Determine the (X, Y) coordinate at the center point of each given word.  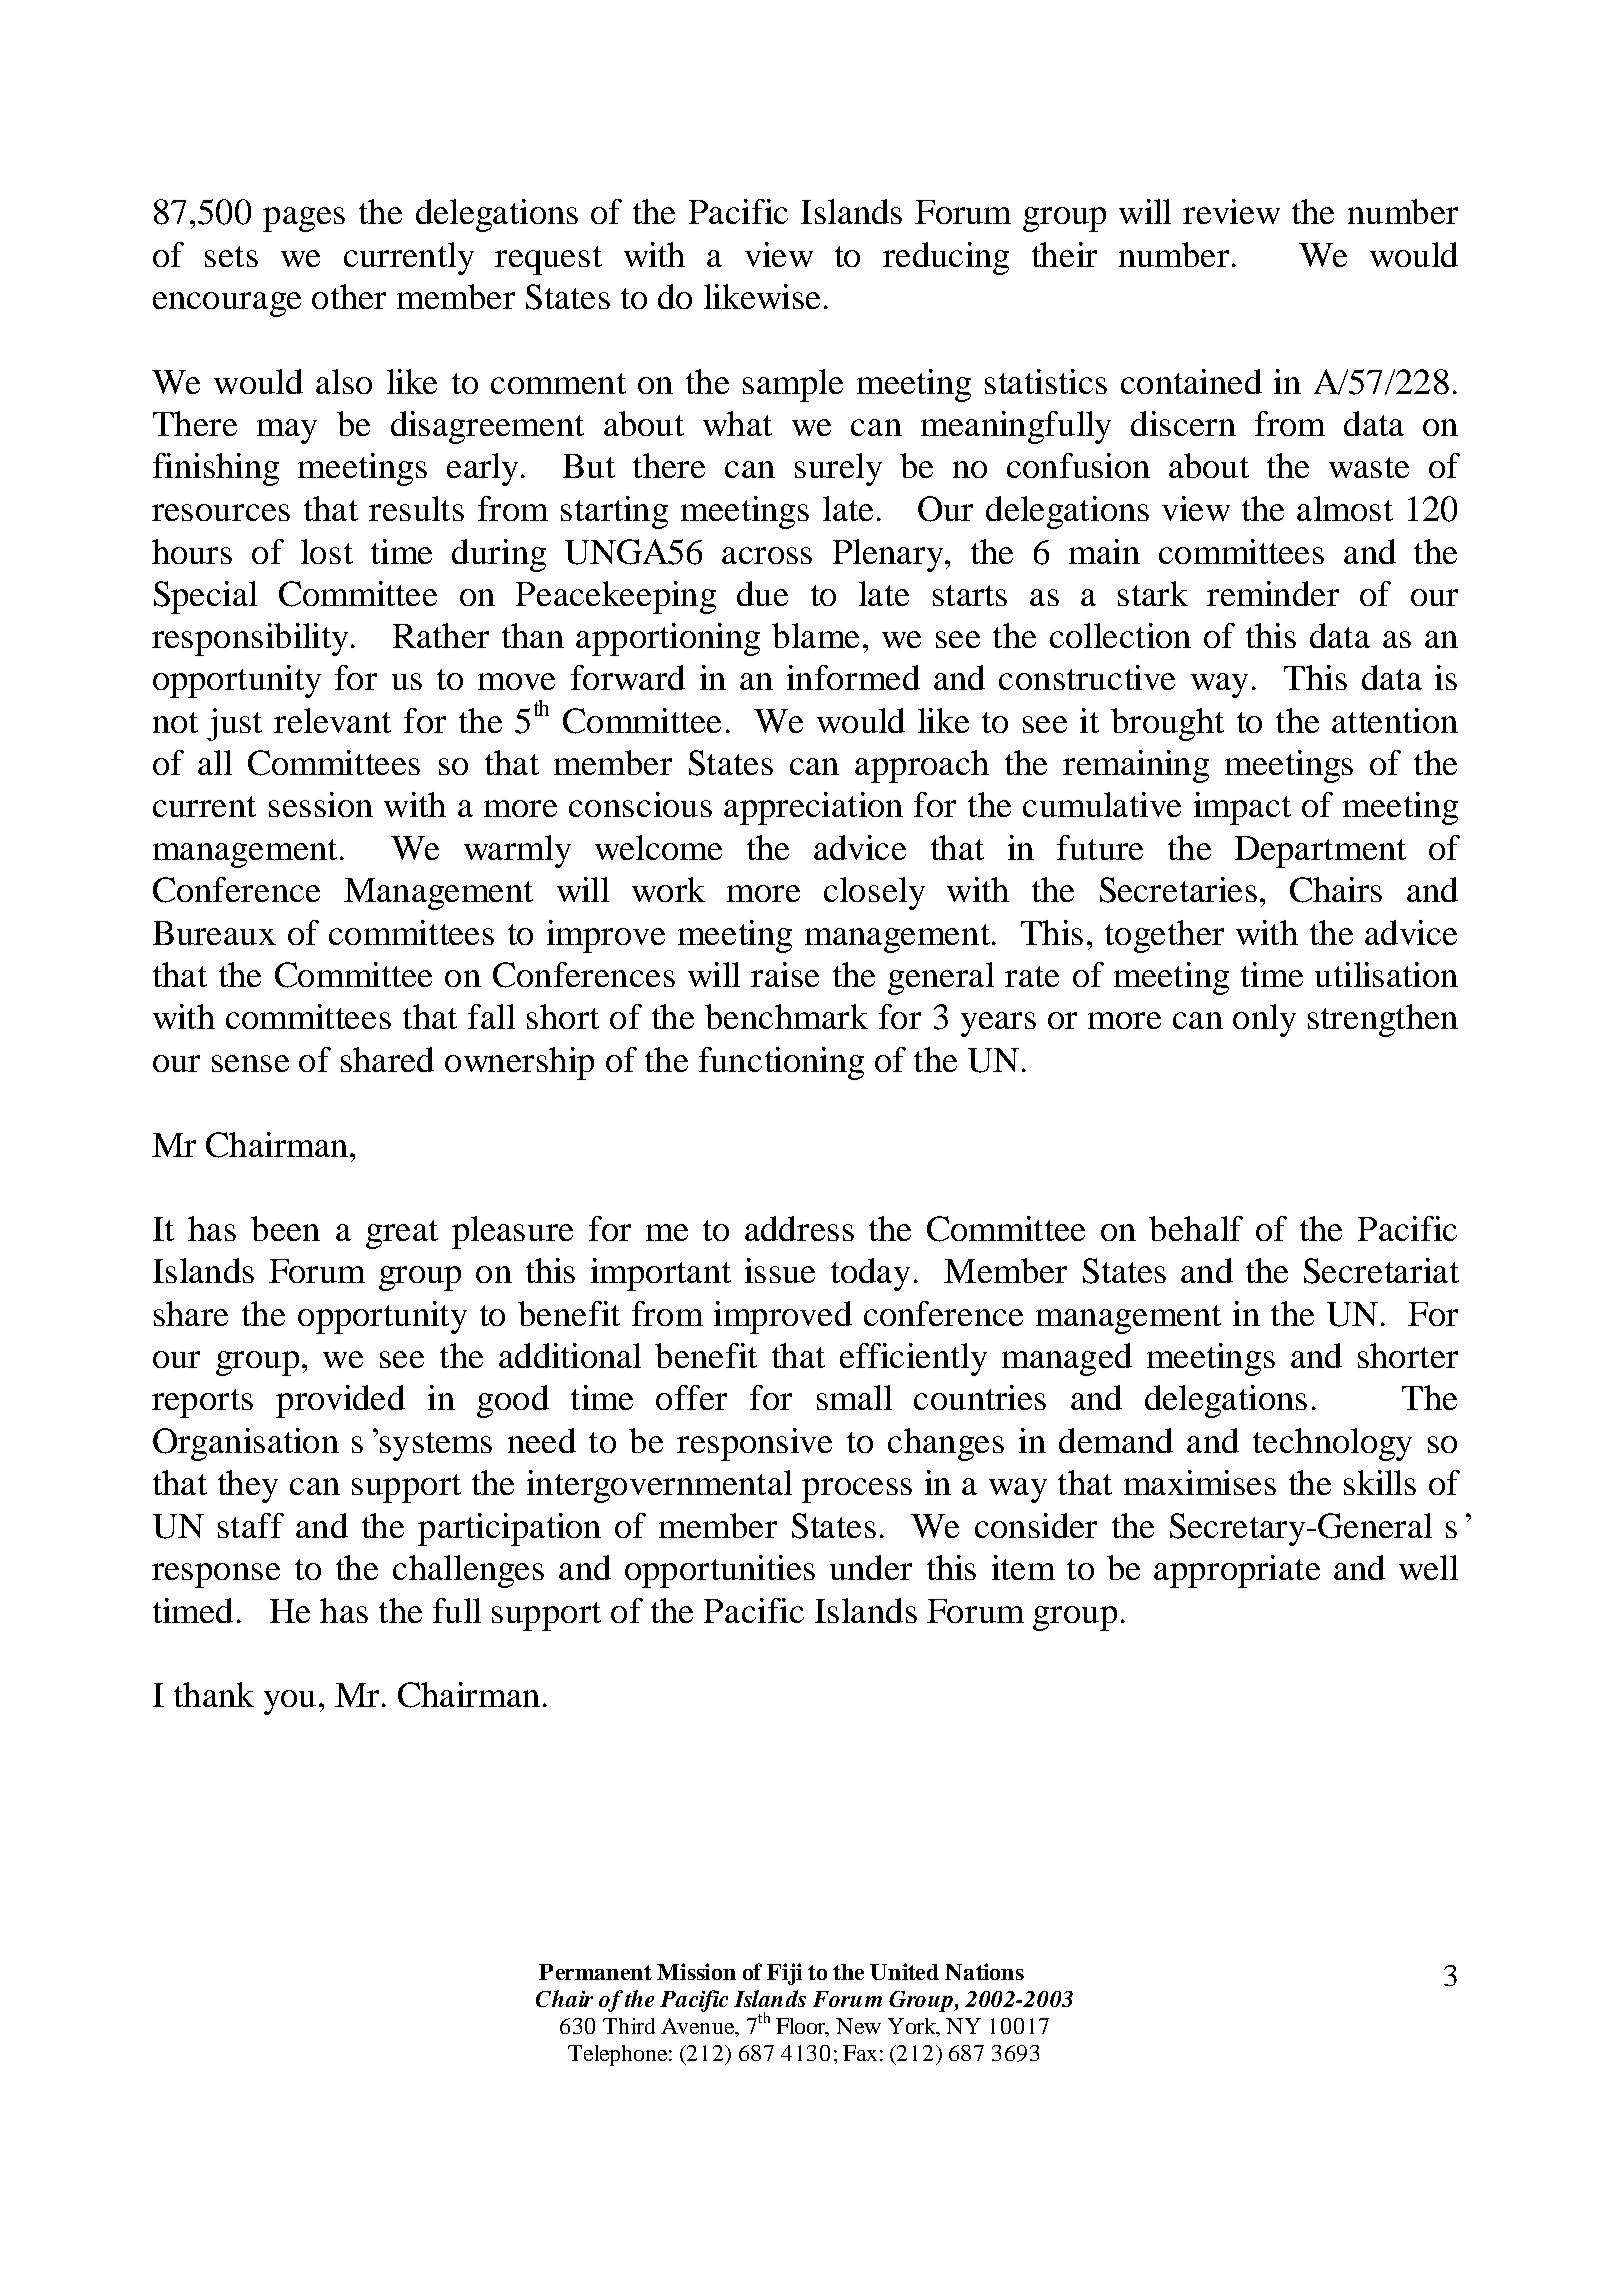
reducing (946, 258)
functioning (781, 1063)
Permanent (595, 1972)
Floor (801, 2027)
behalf (1196, 1228)
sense (250, 1063)
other (349, 296)
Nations (984, 1971)
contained (1191, 381)
